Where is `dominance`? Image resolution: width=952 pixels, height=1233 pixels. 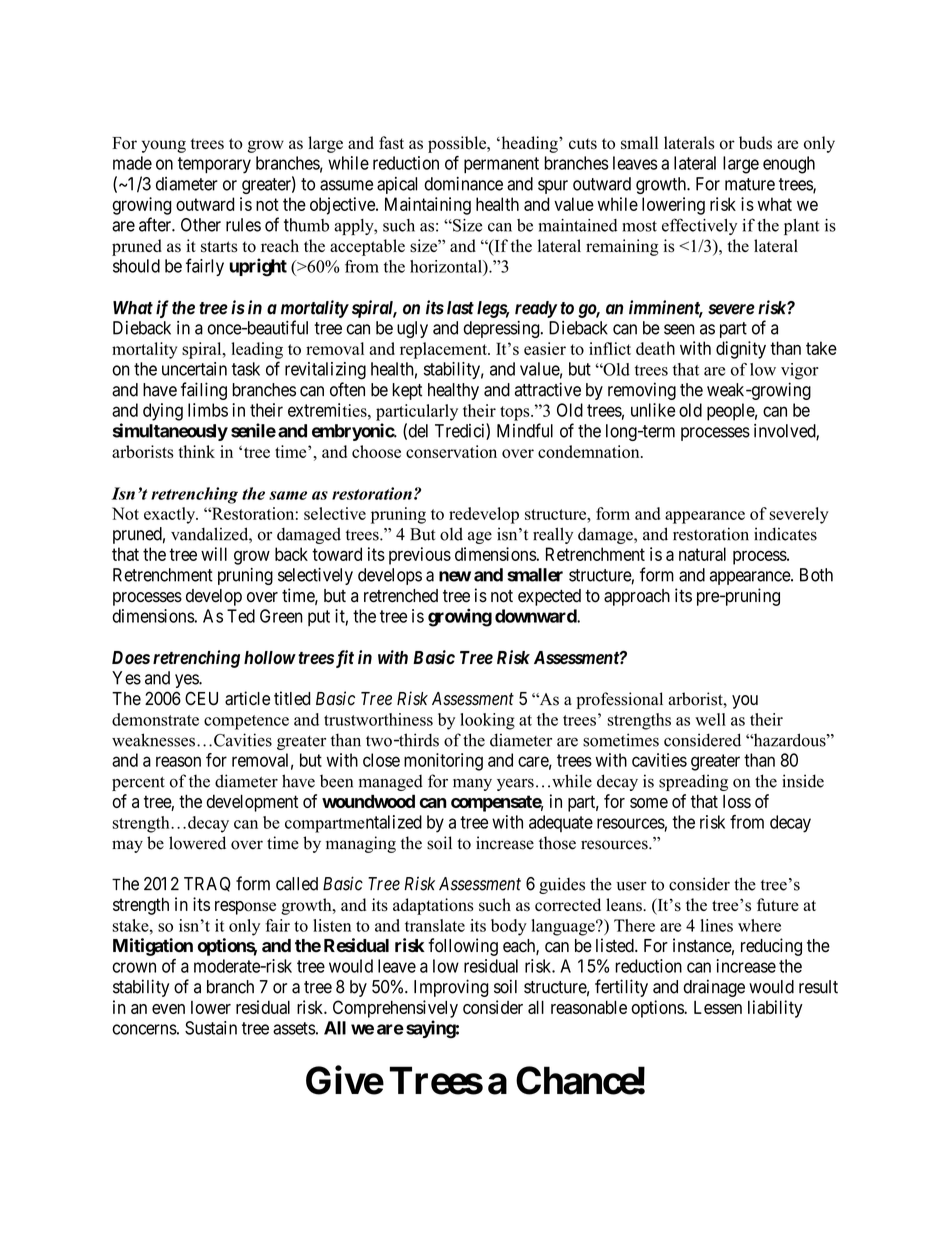
dominance is located at coordinates (463, 184).
